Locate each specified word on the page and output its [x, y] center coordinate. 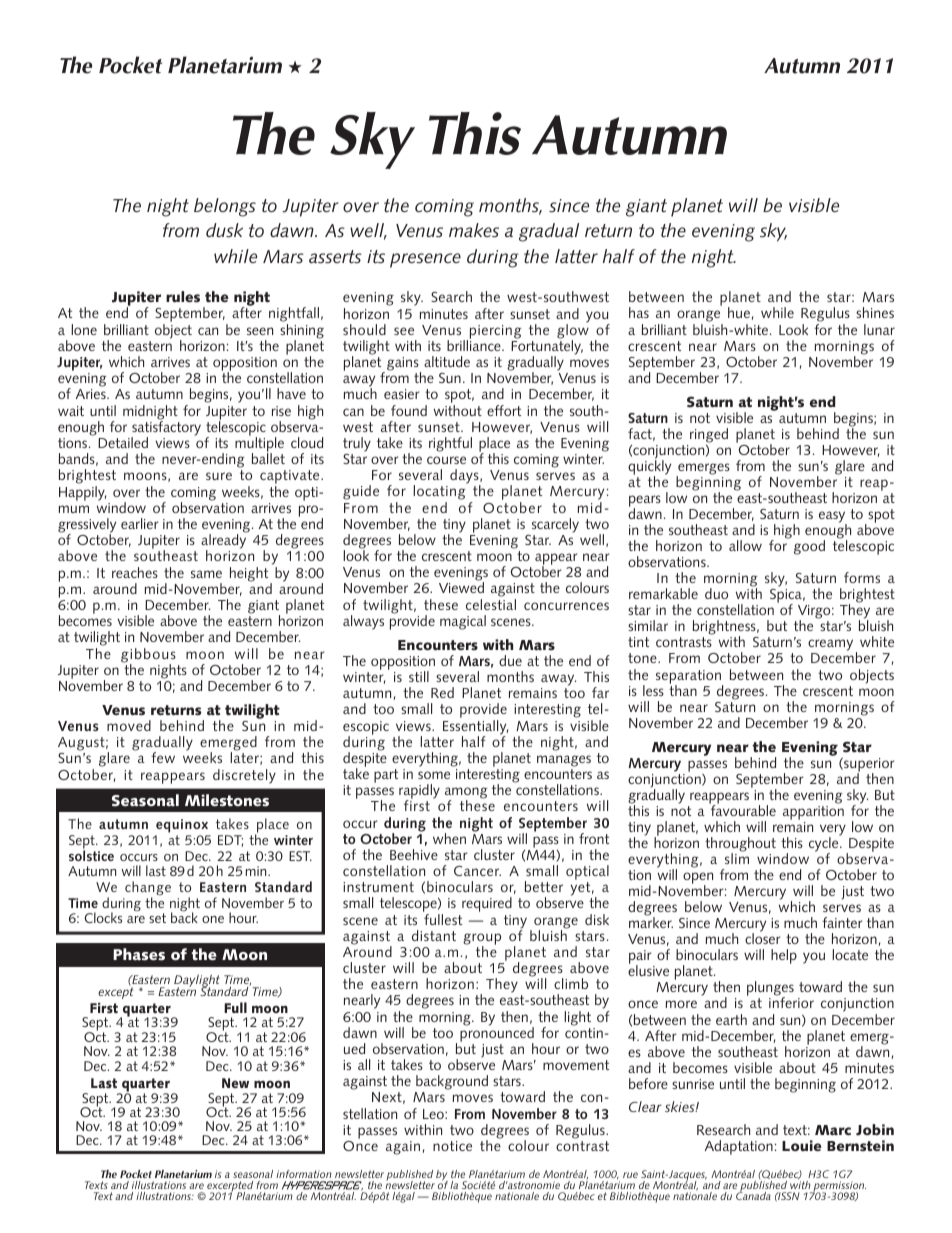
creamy [830, 646]
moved [129, 725]
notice [452, 1146]
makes [474, 230]
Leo [434, 1114]
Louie [802, 1146]
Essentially [475, 728]
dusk [224, 230]
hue [739, 312]
